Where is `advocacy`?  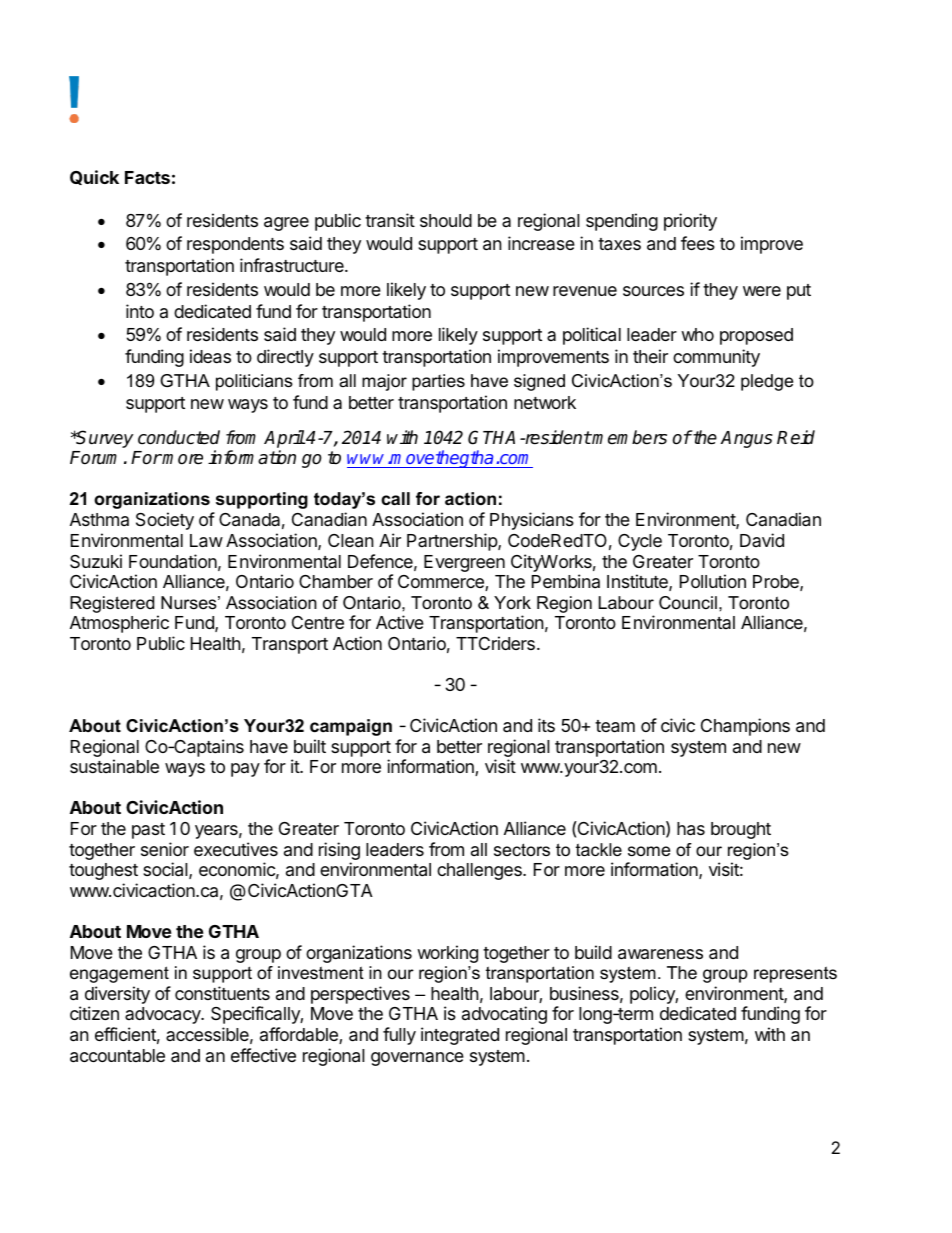 advocacy is located at coordinates (164, 1015).
